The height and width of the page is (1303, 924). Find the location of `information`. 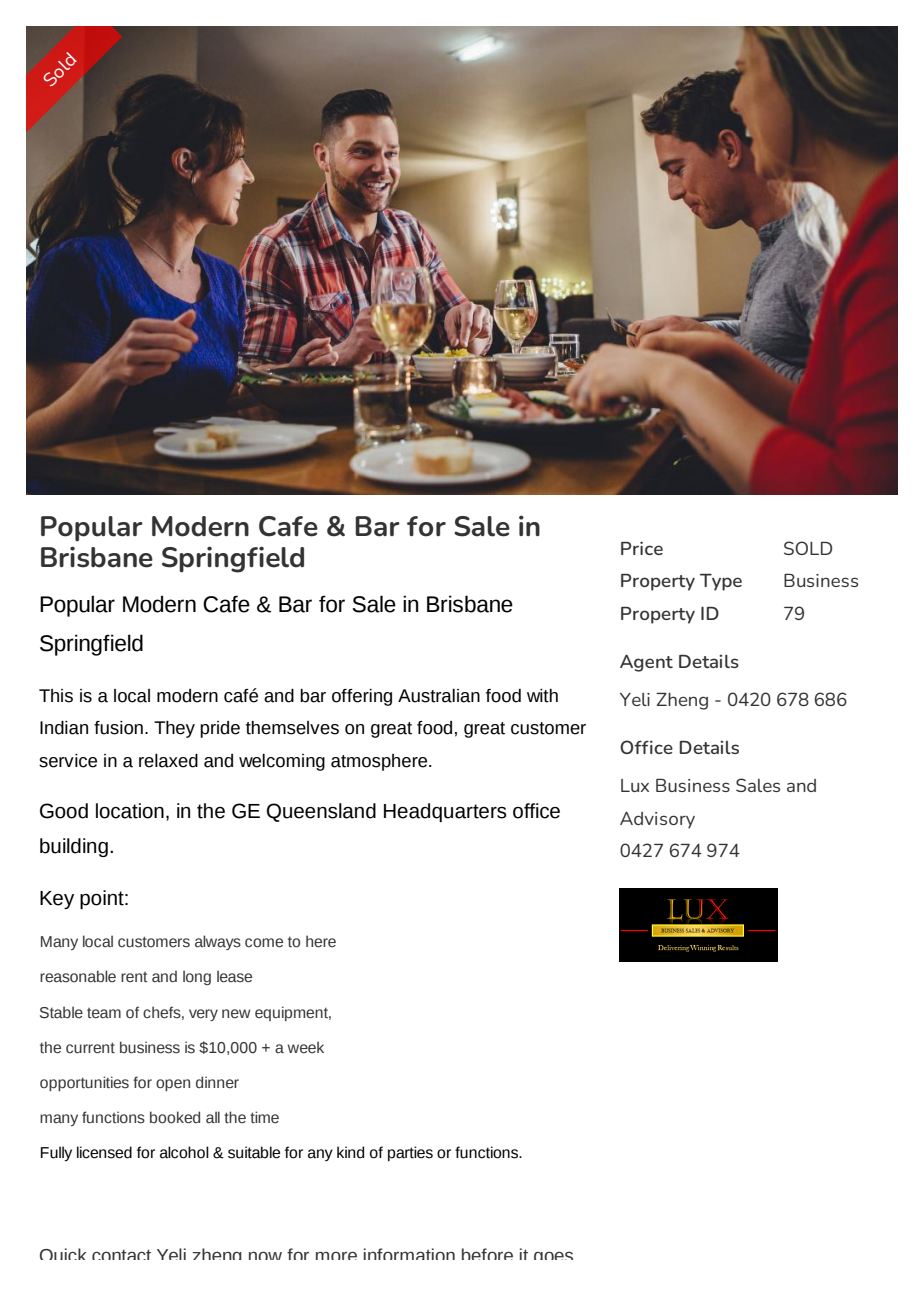

information is located at coordinates (409, 1254).
